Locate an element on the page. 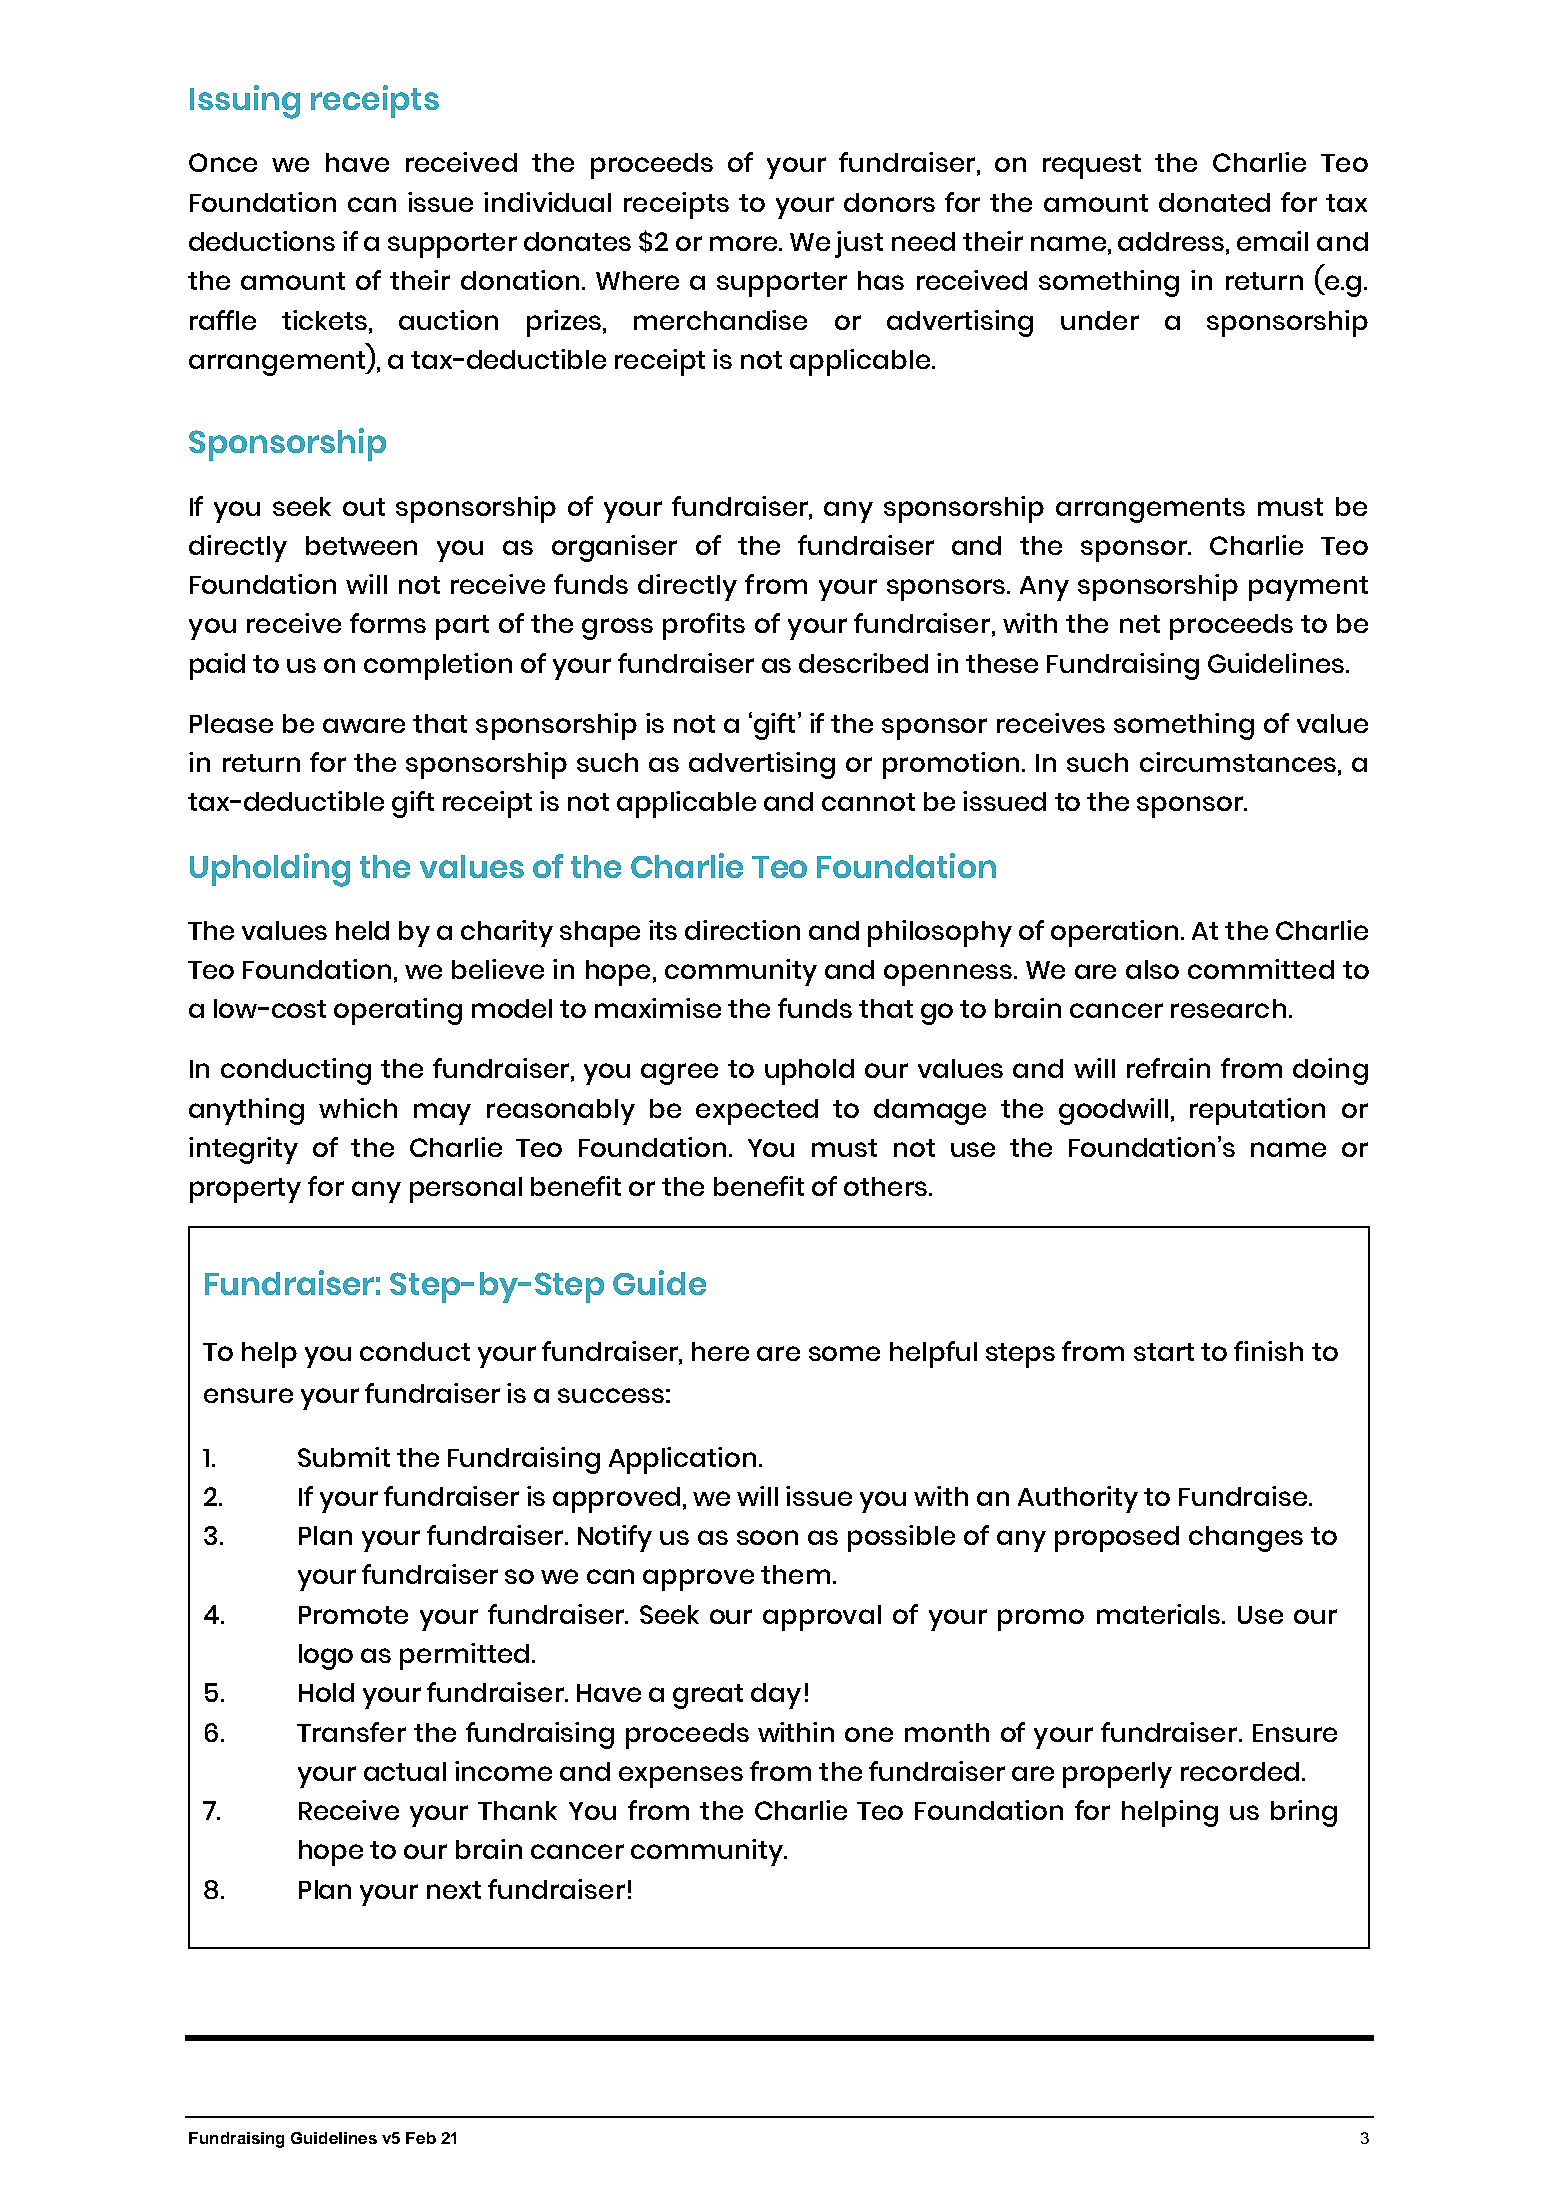 This page has width=1558, height=2204. aware is located at coordinates (364, 725).
